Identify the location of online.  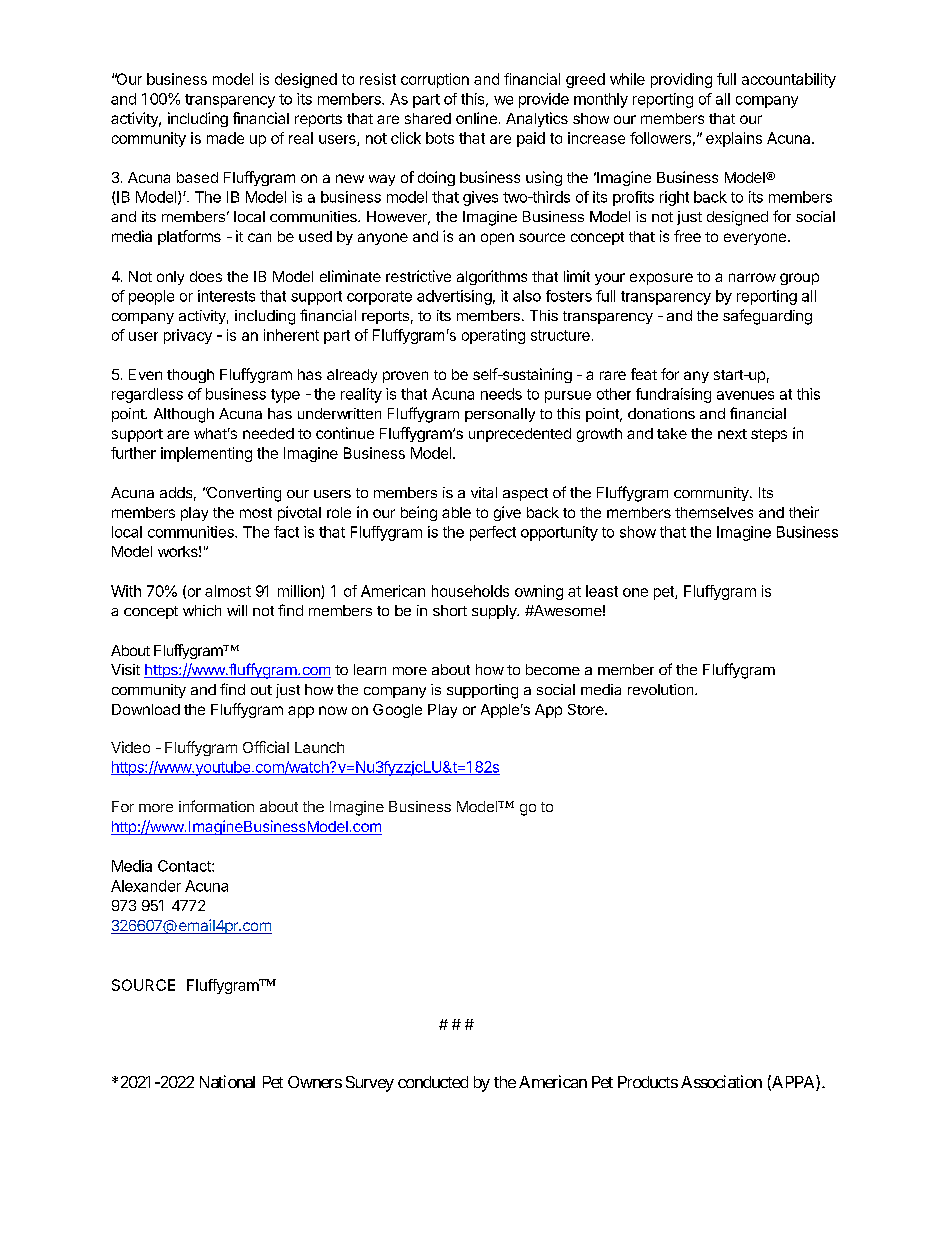
(476, 118).
